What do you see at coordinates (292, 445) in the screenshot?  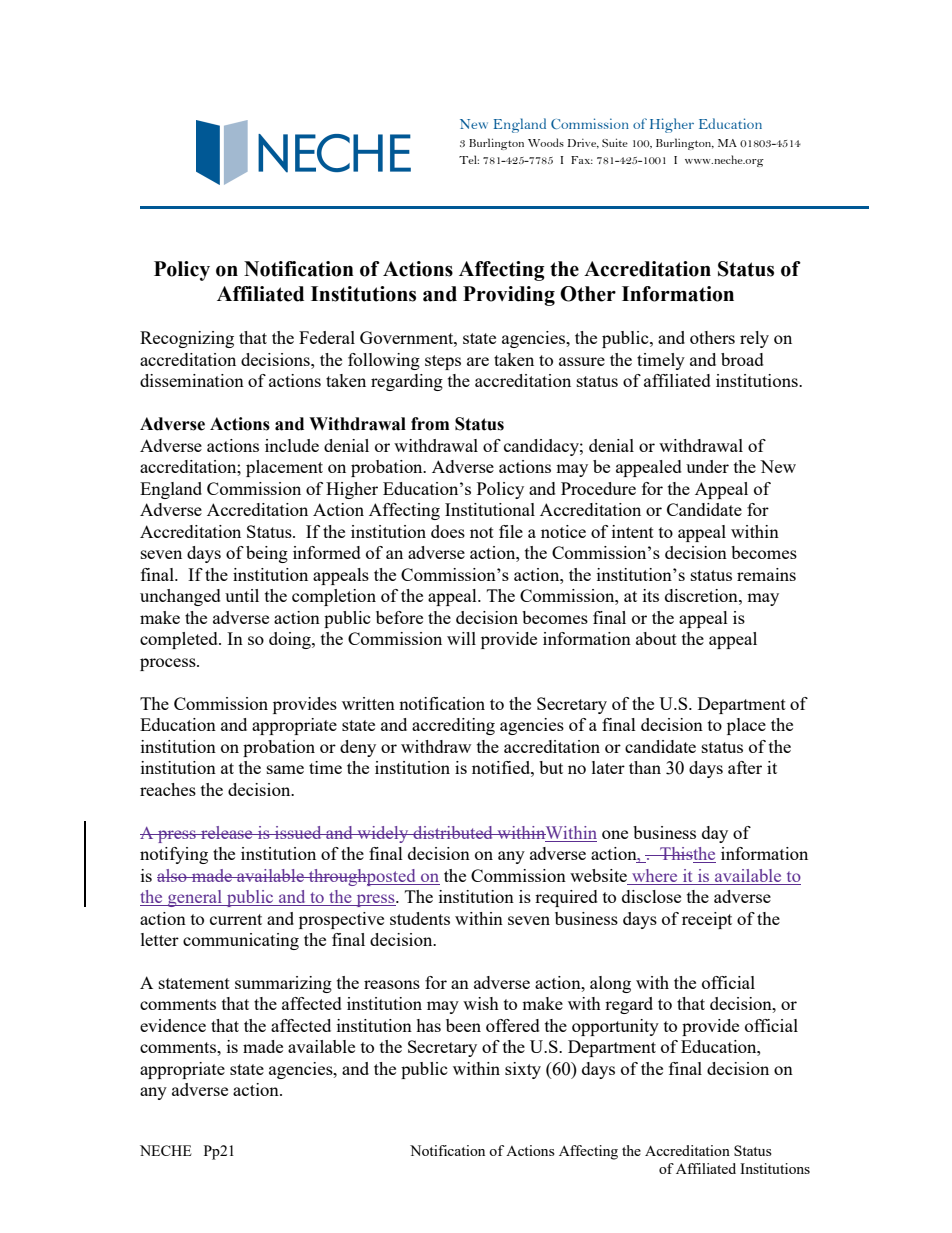 I see `include` at bounding box center [292, 445].
